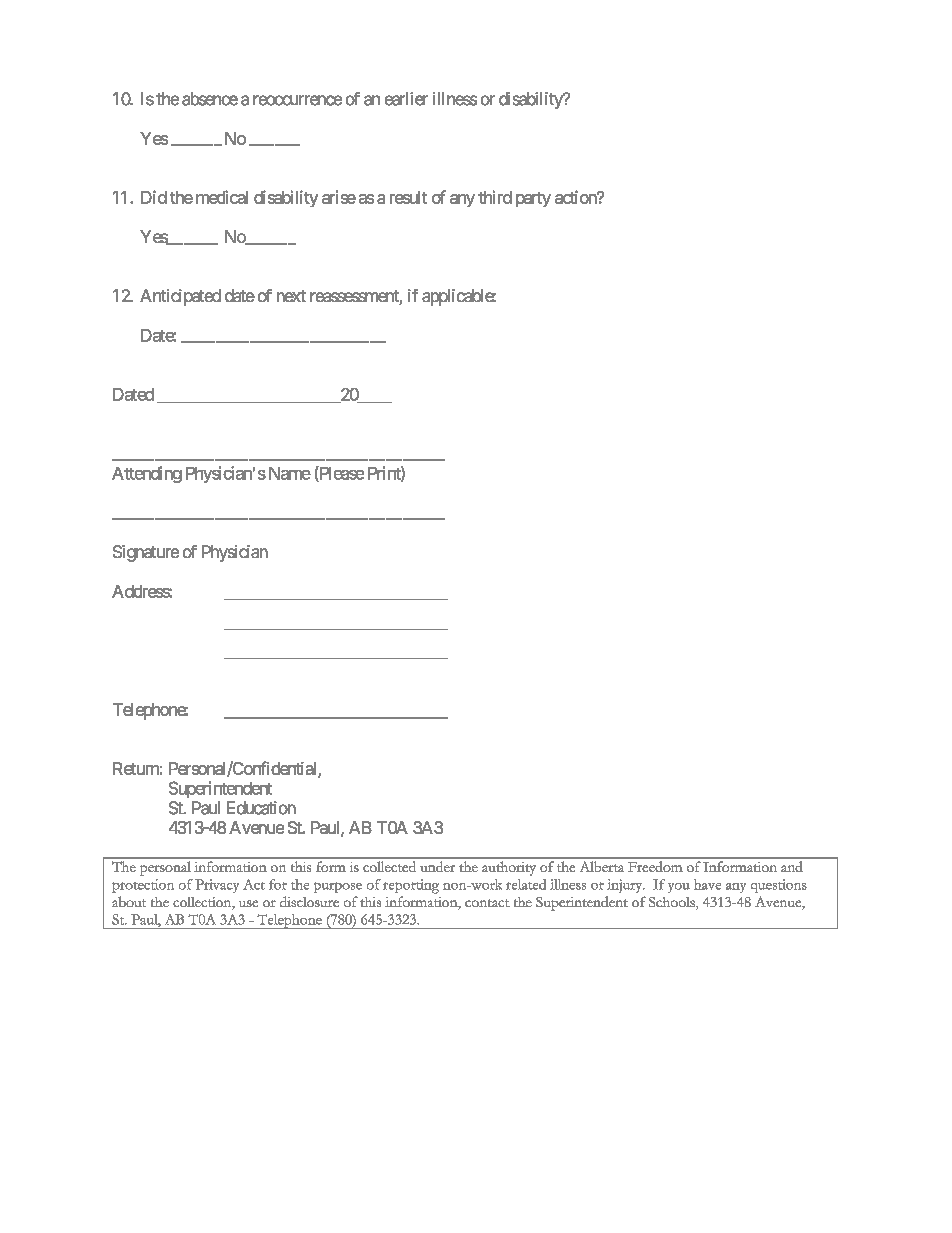 The height and width of the image is (1233, 952). Describe the element at coordinates (146, 553) in the image. I see `Signature` at that location.
